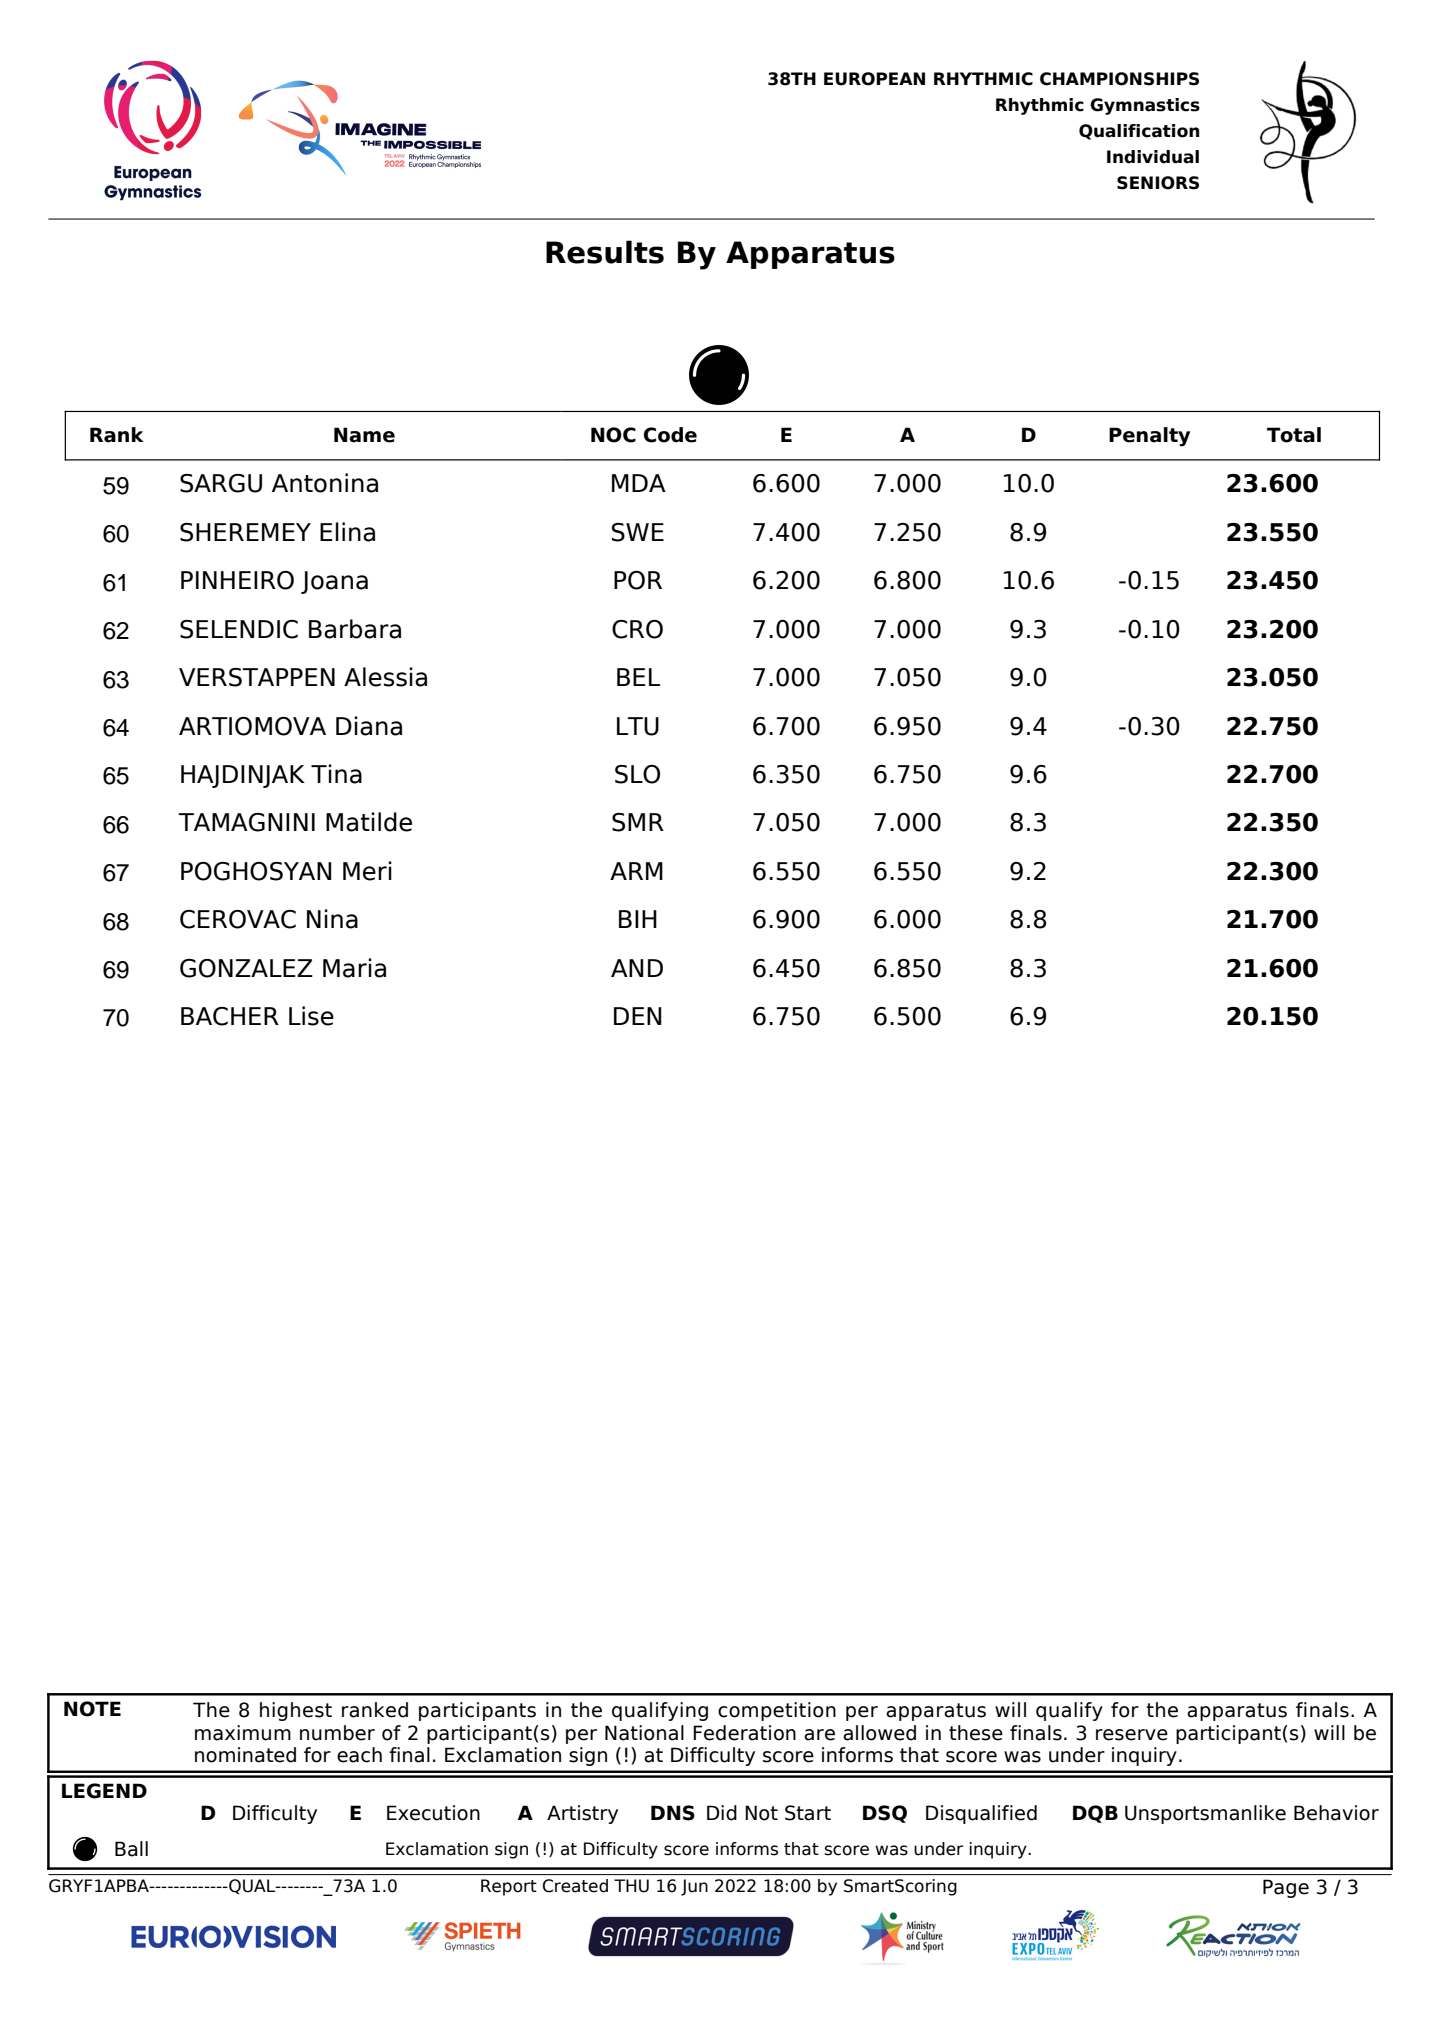 The image size is (1440, 2038). What do you see at coordinates (246, 968) in the document?
I see `GONZALEZ` at bounding box center [246, 968].
